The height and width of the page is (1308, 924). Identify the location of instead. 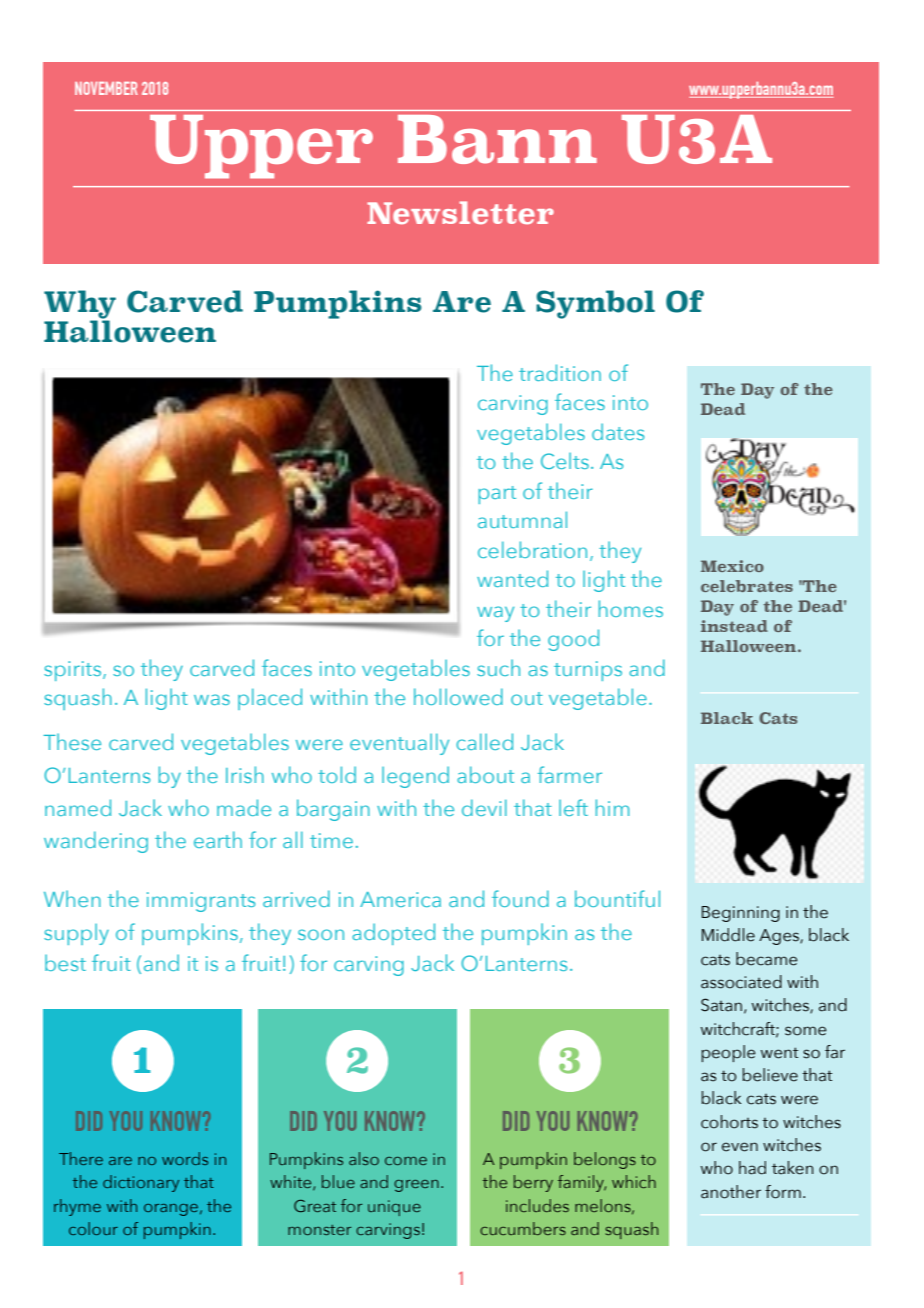
(734, 626).
